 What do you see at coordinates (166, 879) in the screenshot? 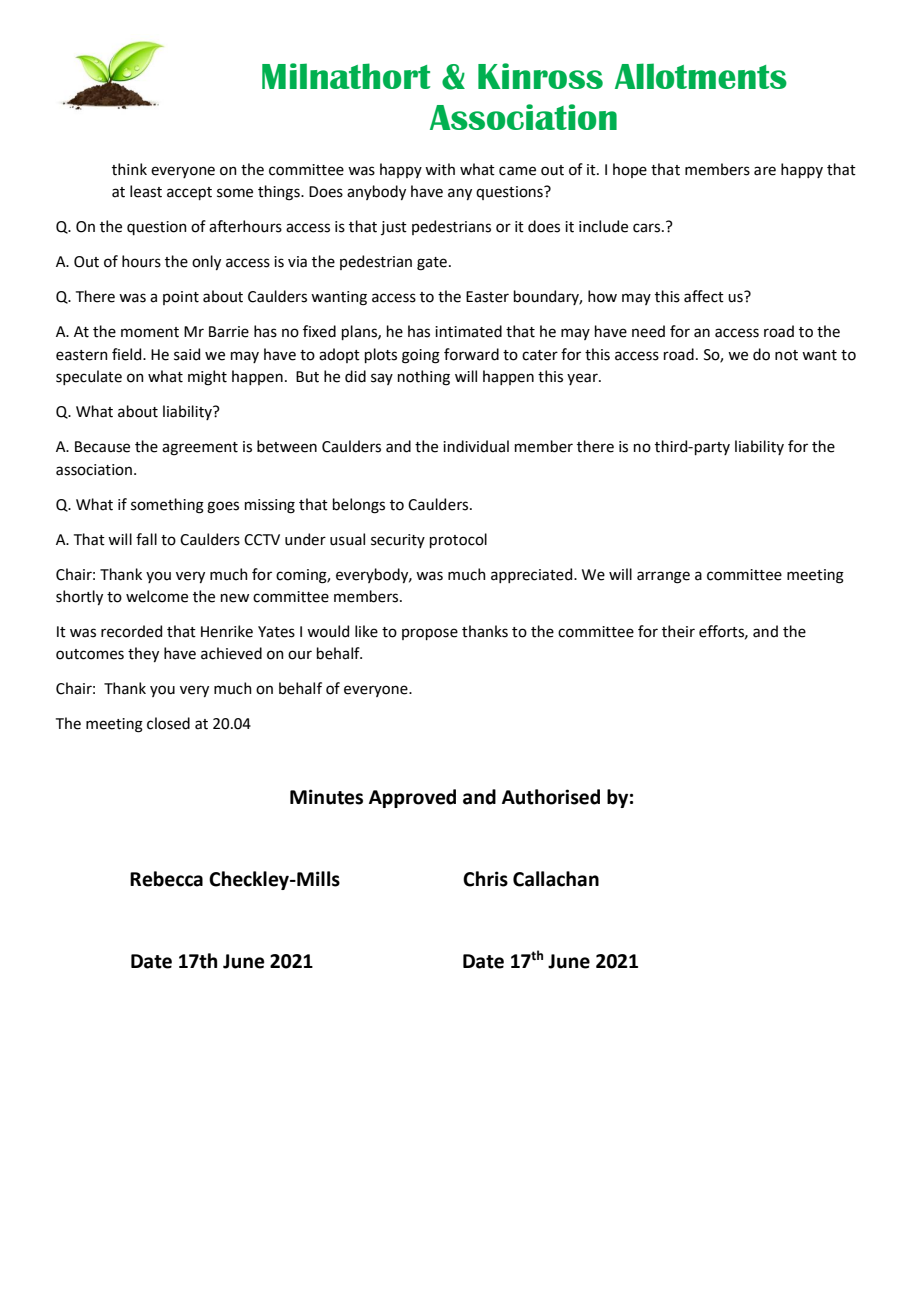
I see `Rebecca` at bounding box center [166, 879].
